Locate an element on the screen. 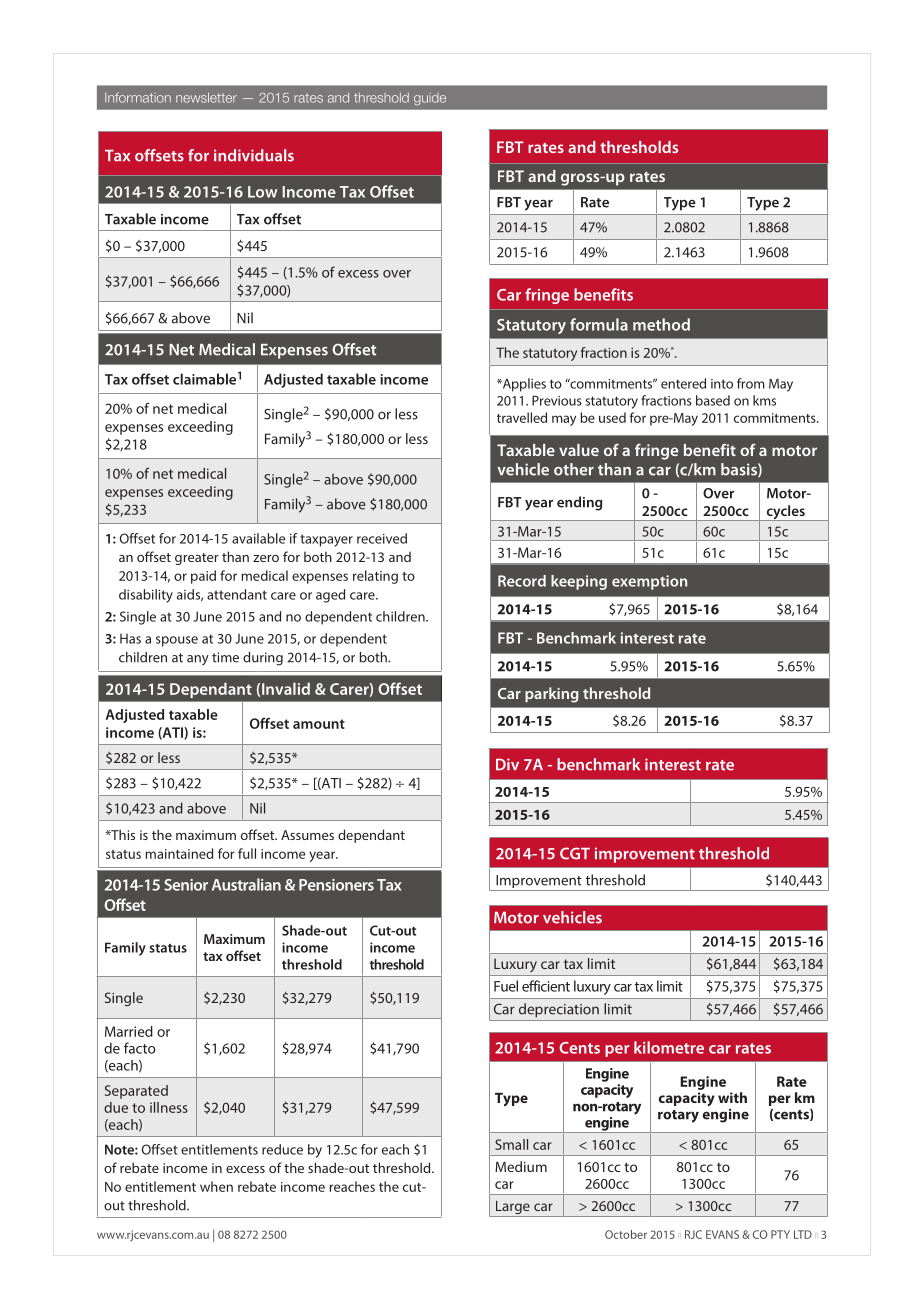  newsletter is located at coordinates (206, 97).
